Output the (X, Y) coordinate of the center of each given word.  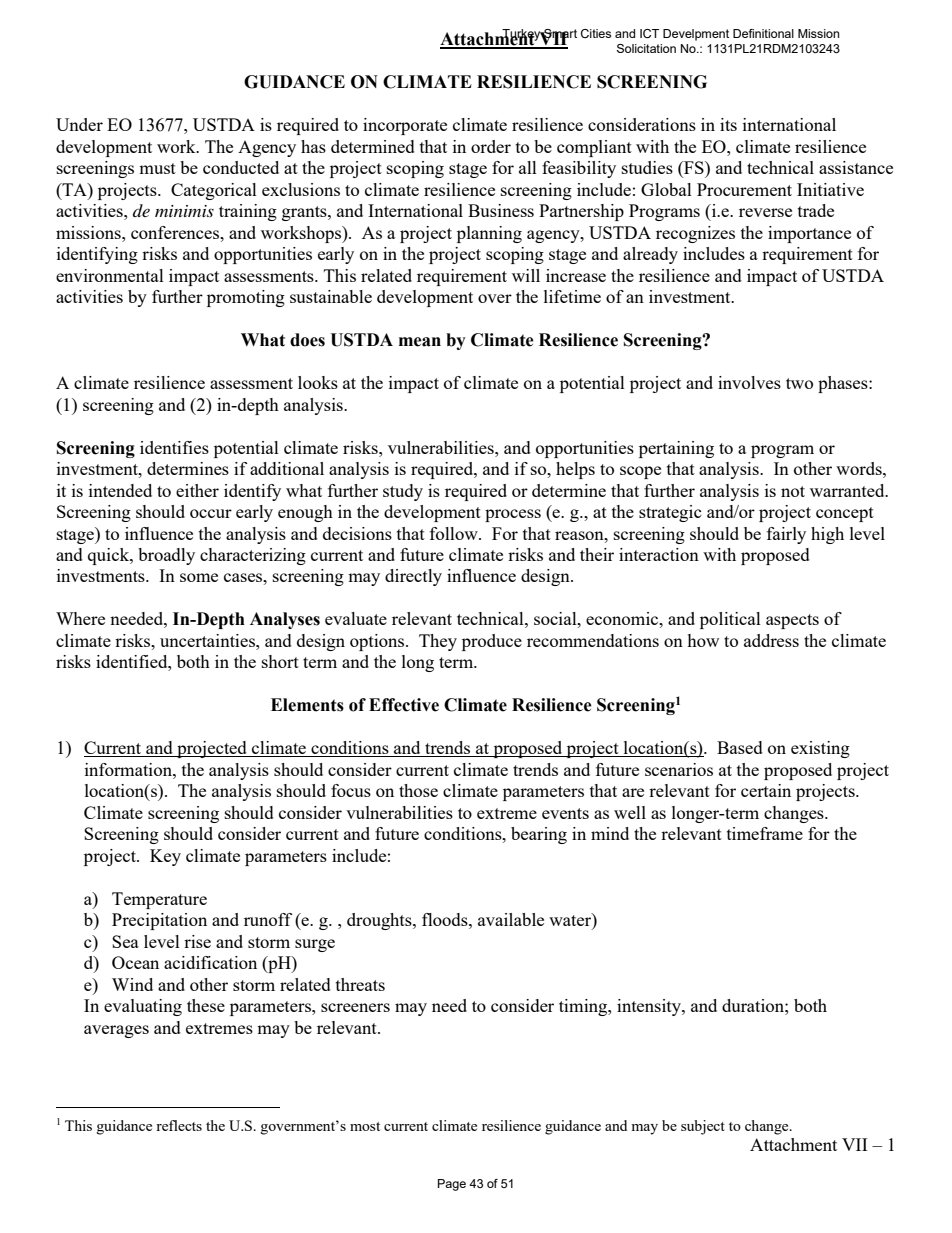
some (199, 577)
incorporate (405, 126)
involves (749, 382)
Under (79, 124)
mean (420, 342)
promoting (246, 298)
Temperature (159, 900)
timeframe (765, 833)
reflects (179, 1125)
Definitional (763, 33)
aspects (792, 621)
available (511, 919)
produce (492, 642)
